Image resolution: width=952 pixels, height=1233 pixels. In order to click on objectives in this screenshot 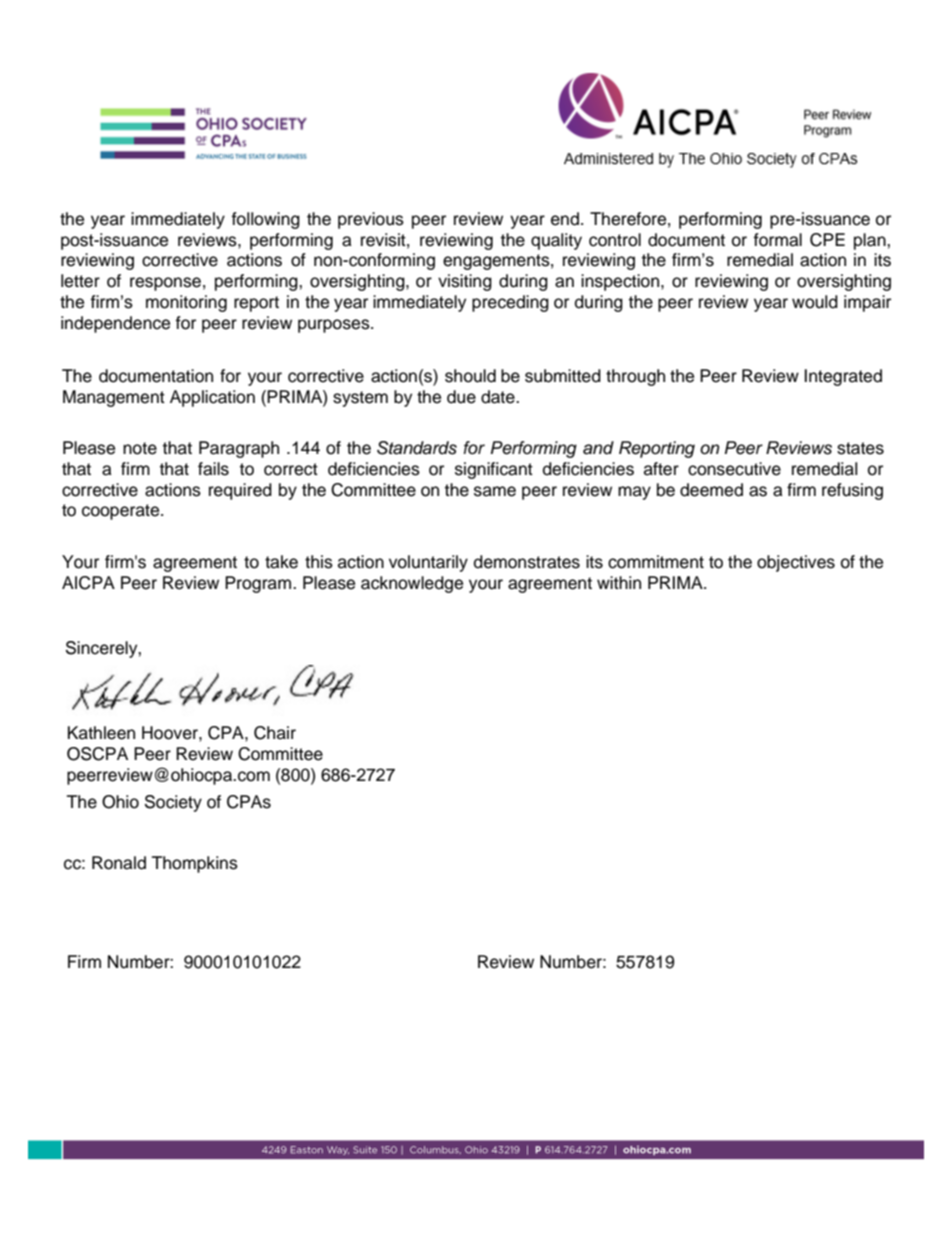, I will do `click(796, 563)`.
